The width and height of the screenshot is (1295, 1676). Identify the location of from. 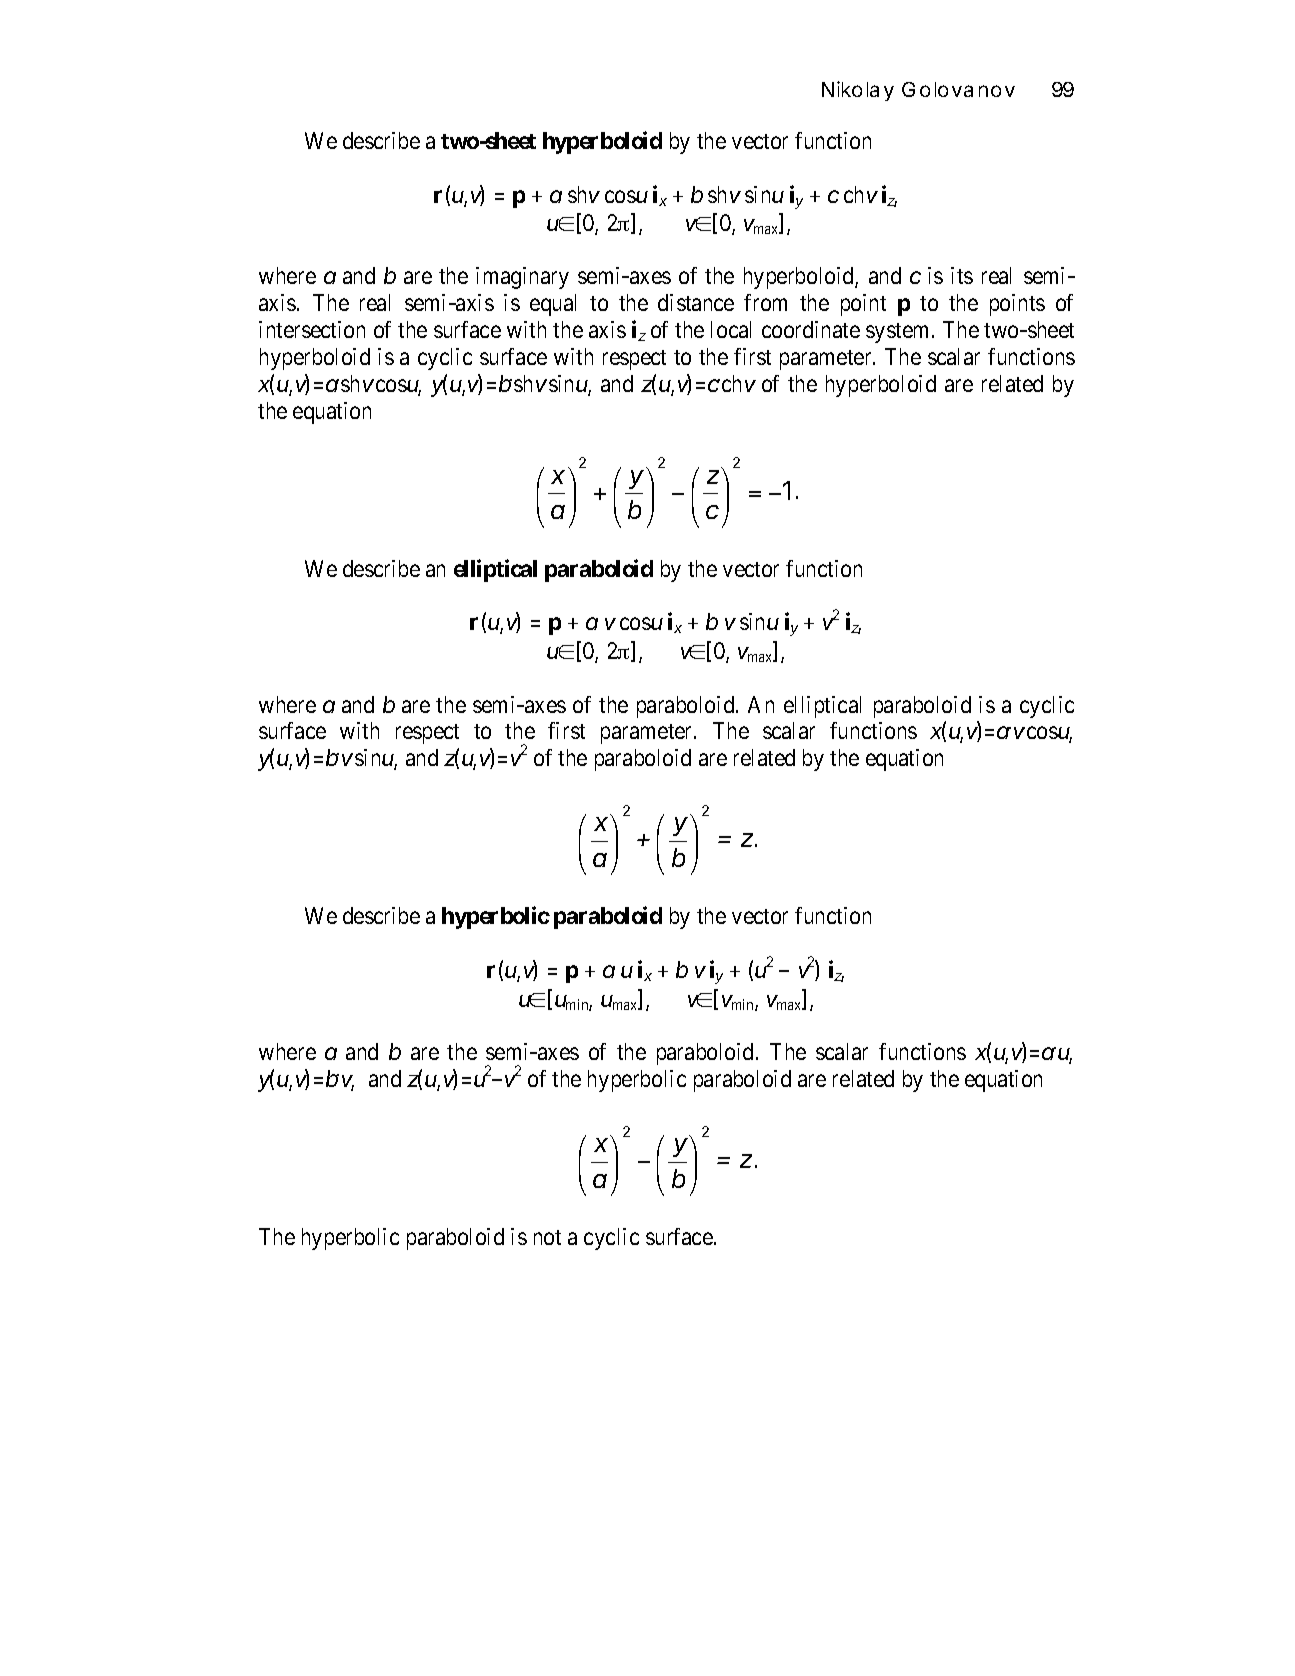
(765, 302).
